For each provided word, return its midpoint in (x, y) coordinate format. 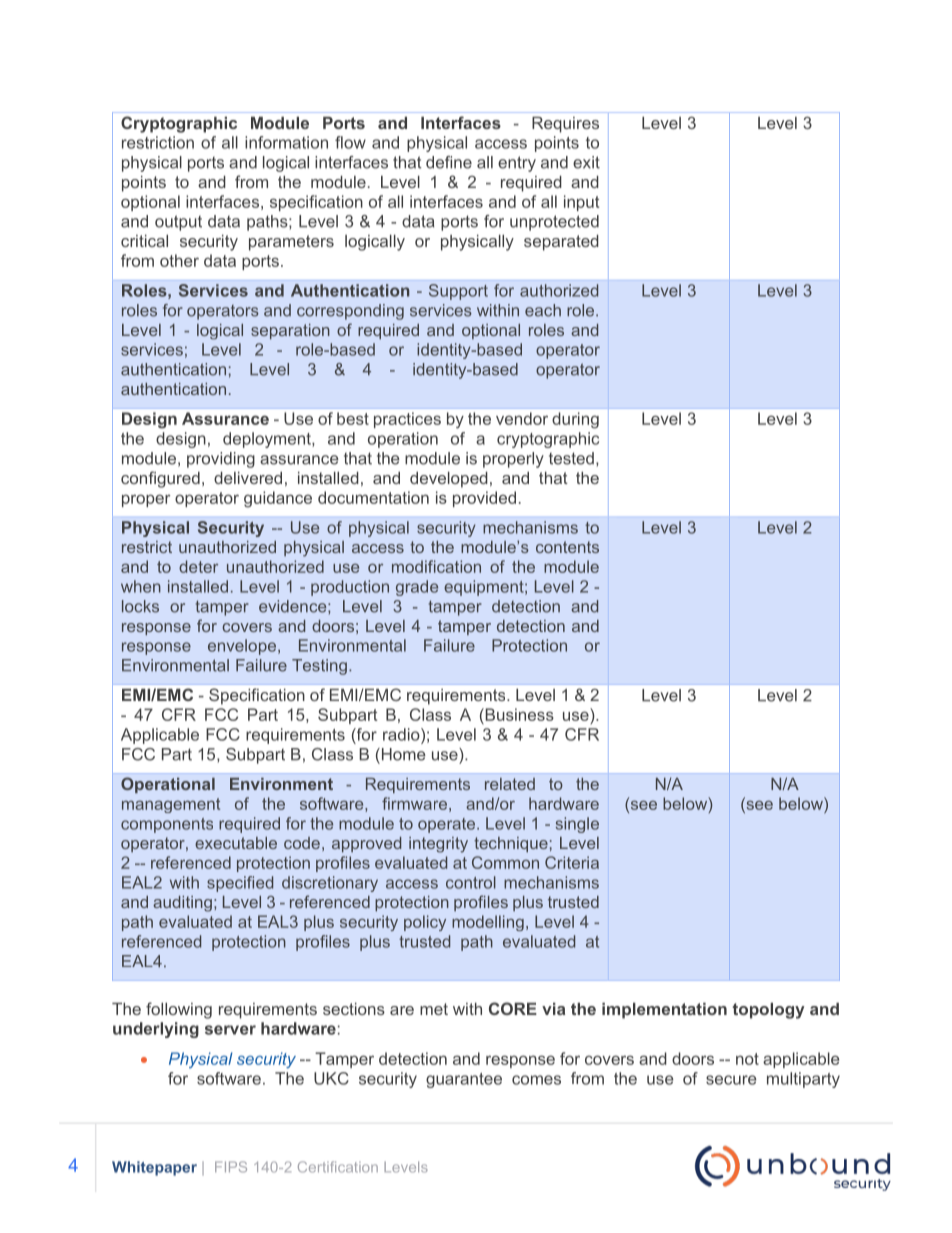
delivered (248, 478)
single (577, 825)
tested (571, 458)
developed (449, 480)
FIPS (231, 1167)
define (449, 162)
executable (236, 843)
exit (586, 162)
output (178, 223)
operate (448, 825)
